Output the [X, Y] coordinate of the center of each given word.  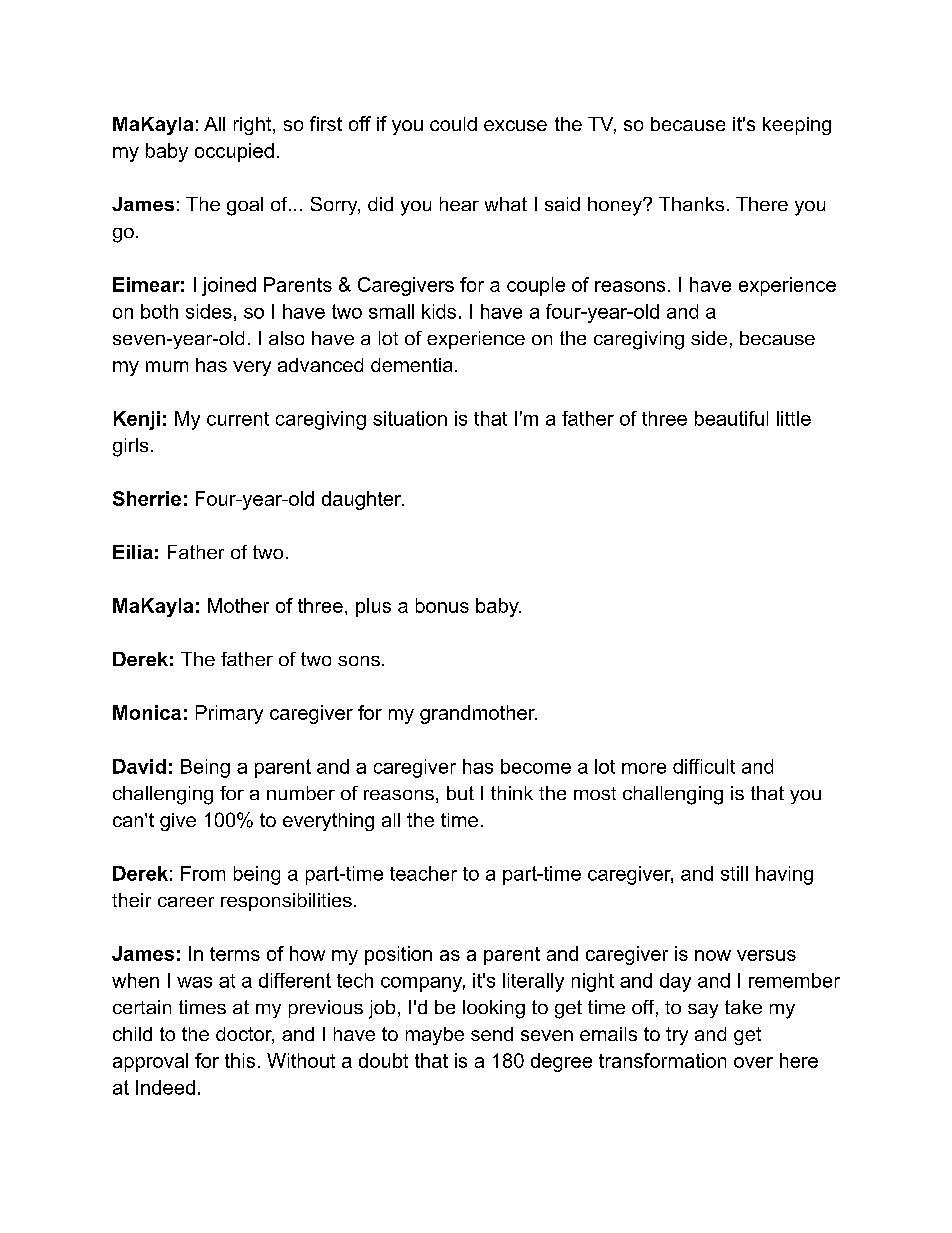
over [753, 1062]
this [240, 1060]
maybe [435, 1036]
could [453, 124]
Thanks [691, 204]
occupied [234, 152]
